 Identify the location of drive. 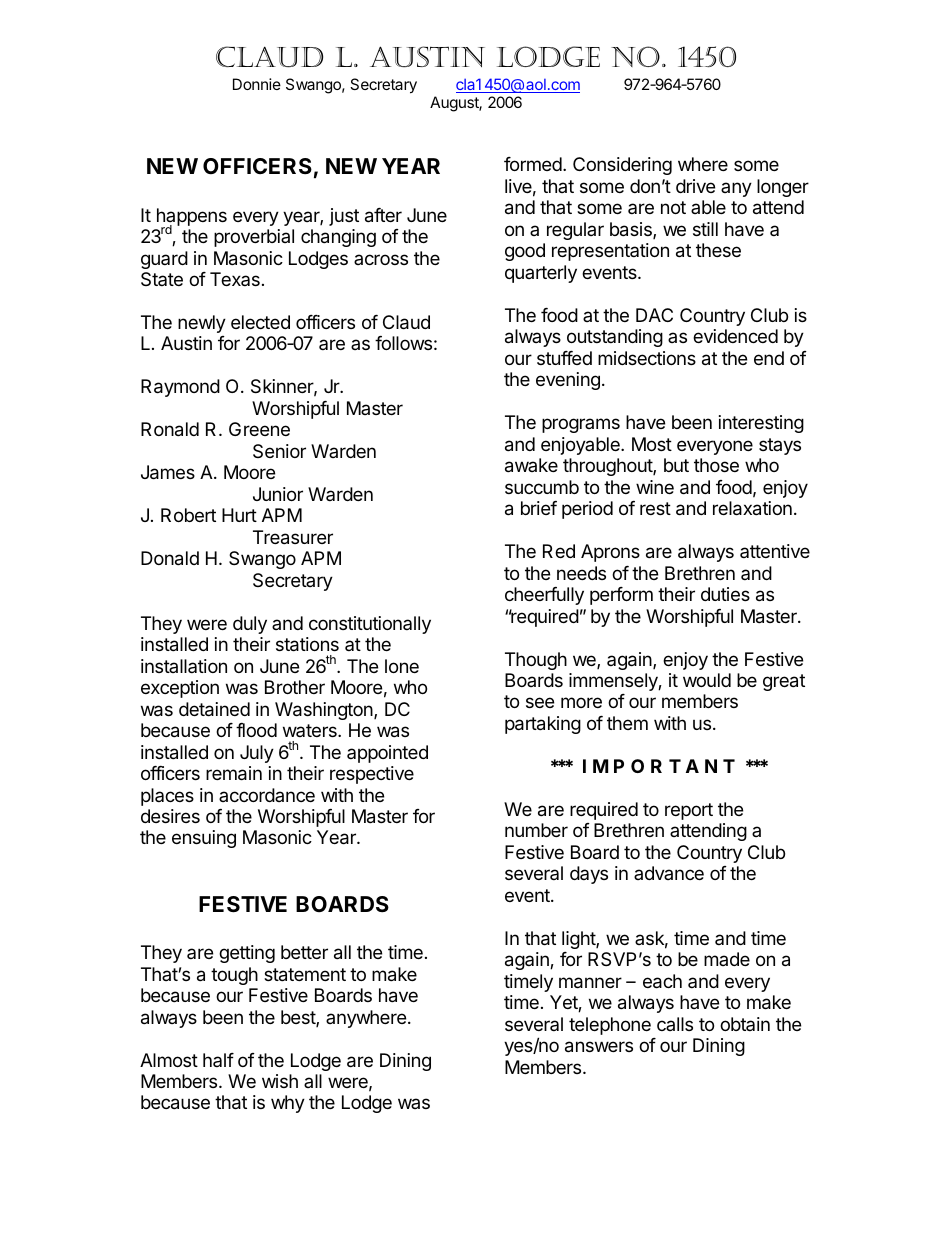
(695, 186).
